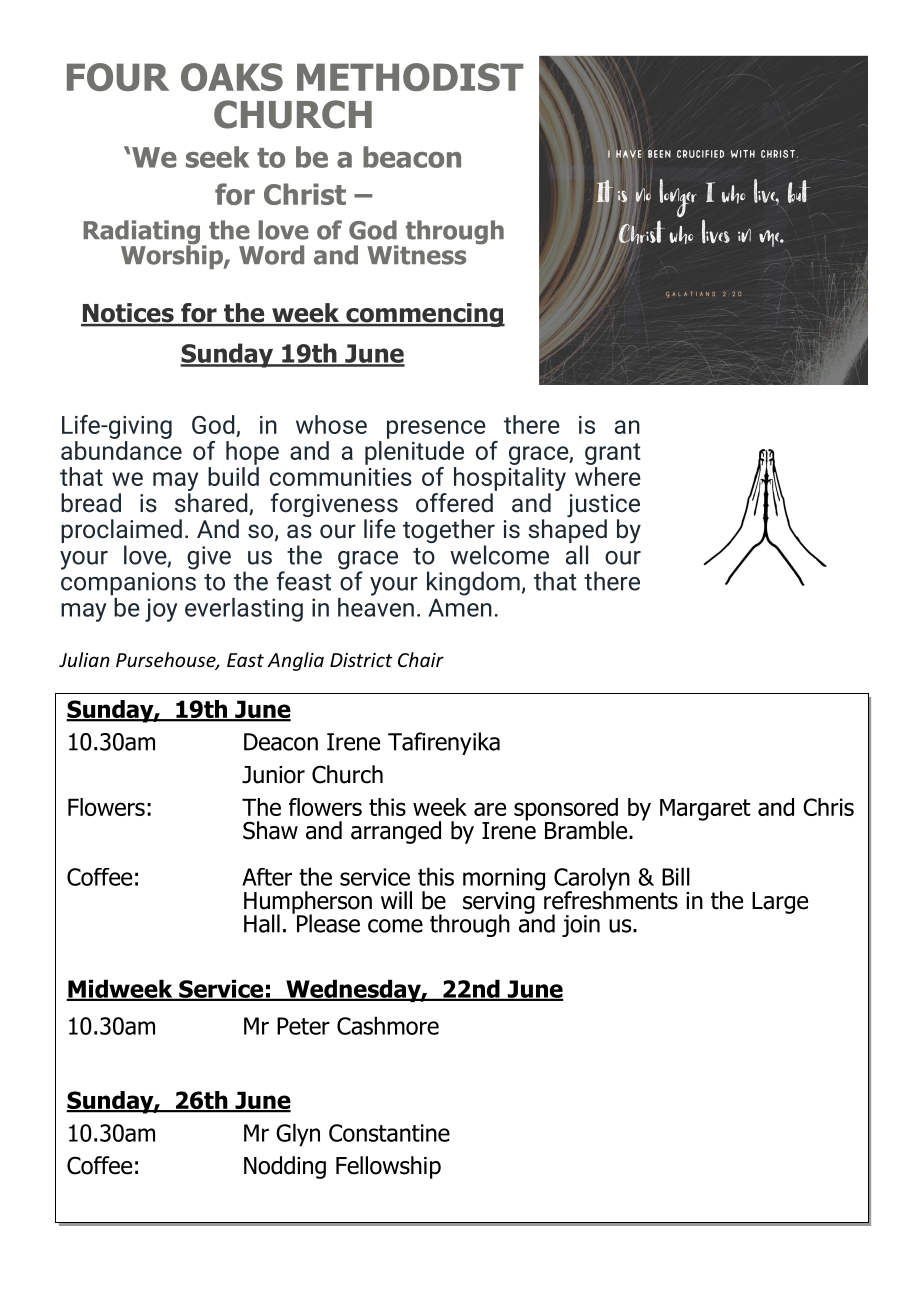  I want to click on After, so click(267, 877).
